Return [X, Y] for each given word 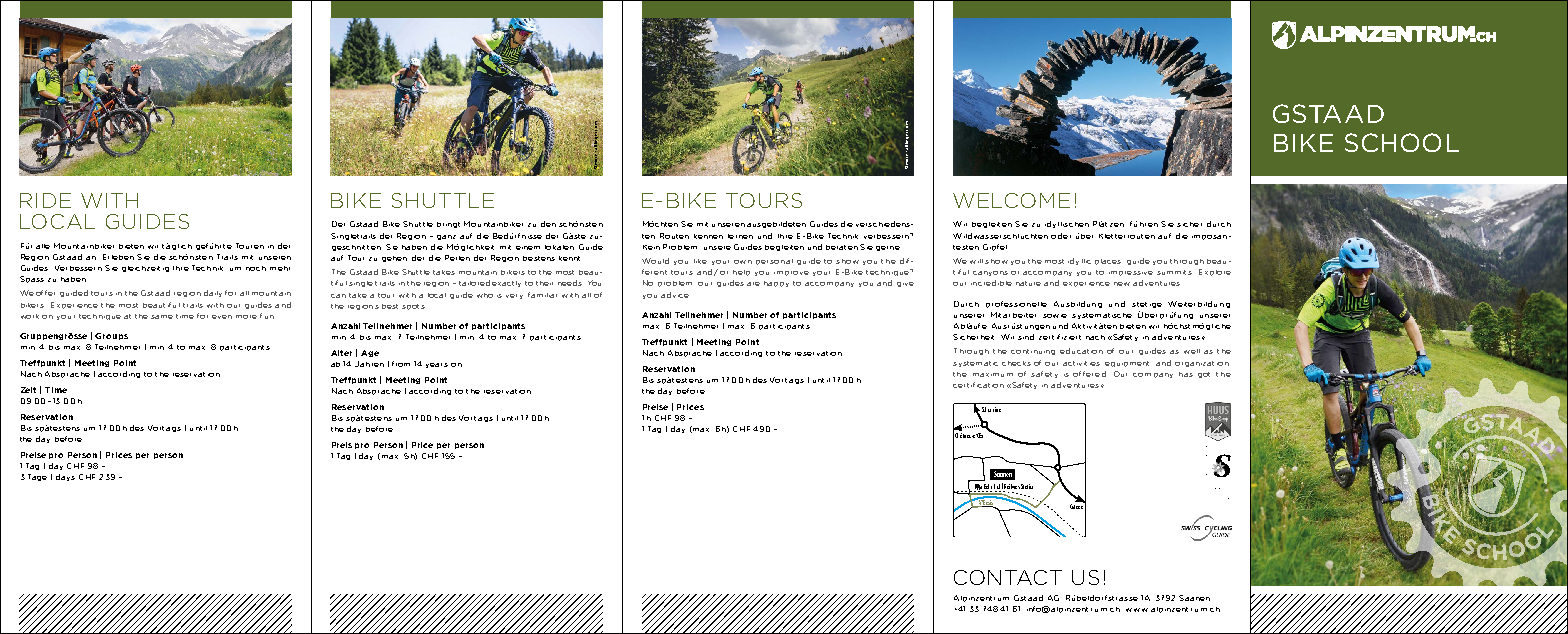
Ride [45, 200]
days [65, 477]
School [1402, 142]
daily [213, 293]
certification [978, 385]
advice [675, 295]
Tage [37, 477]
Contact [1008, 577]
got [1204, 375]
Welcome [1011, 200]
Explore [1215, 272]
